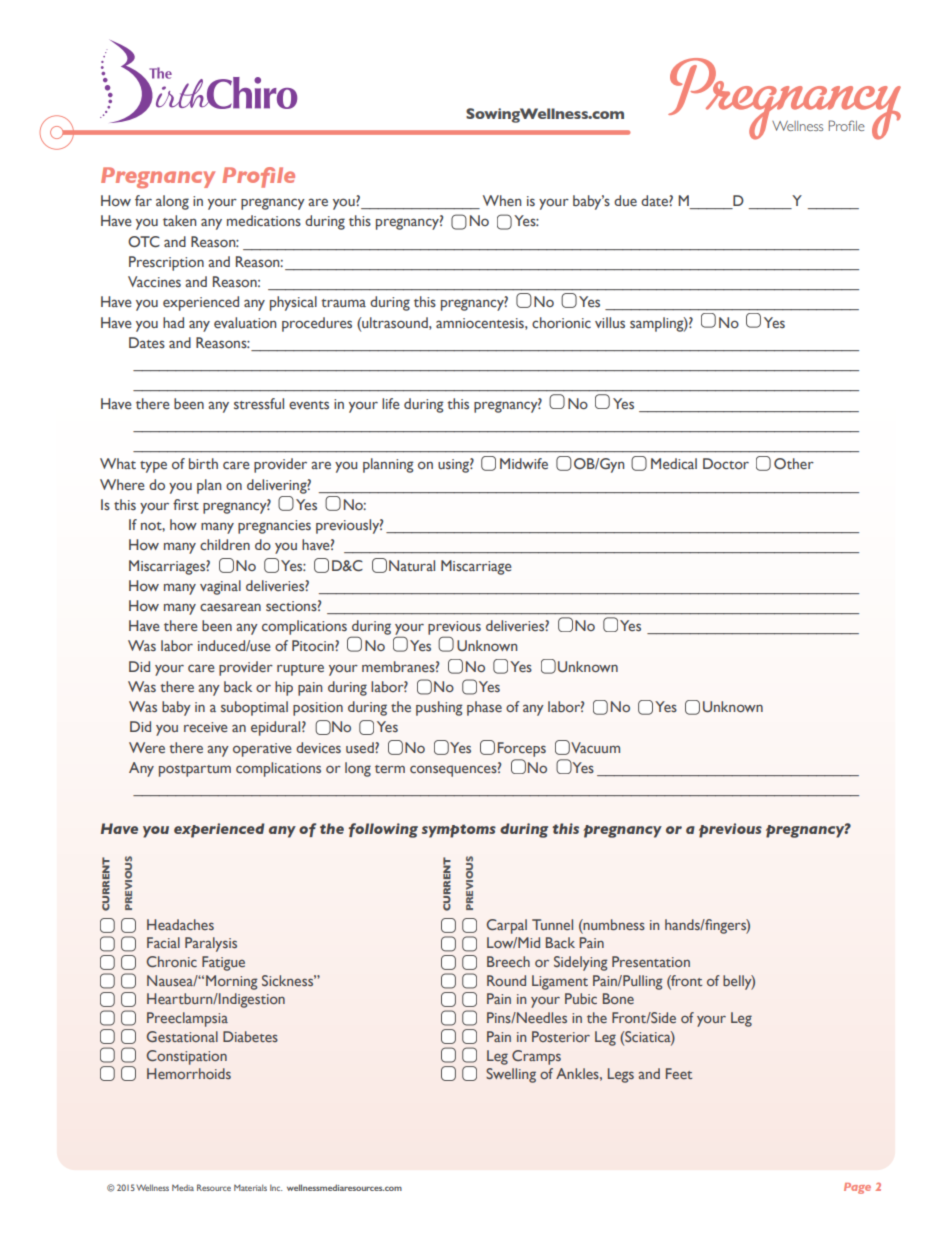  What do you see at coordinates (206, 727) in the screenshot?
I see `receive` at bounding box center [206, 727].
